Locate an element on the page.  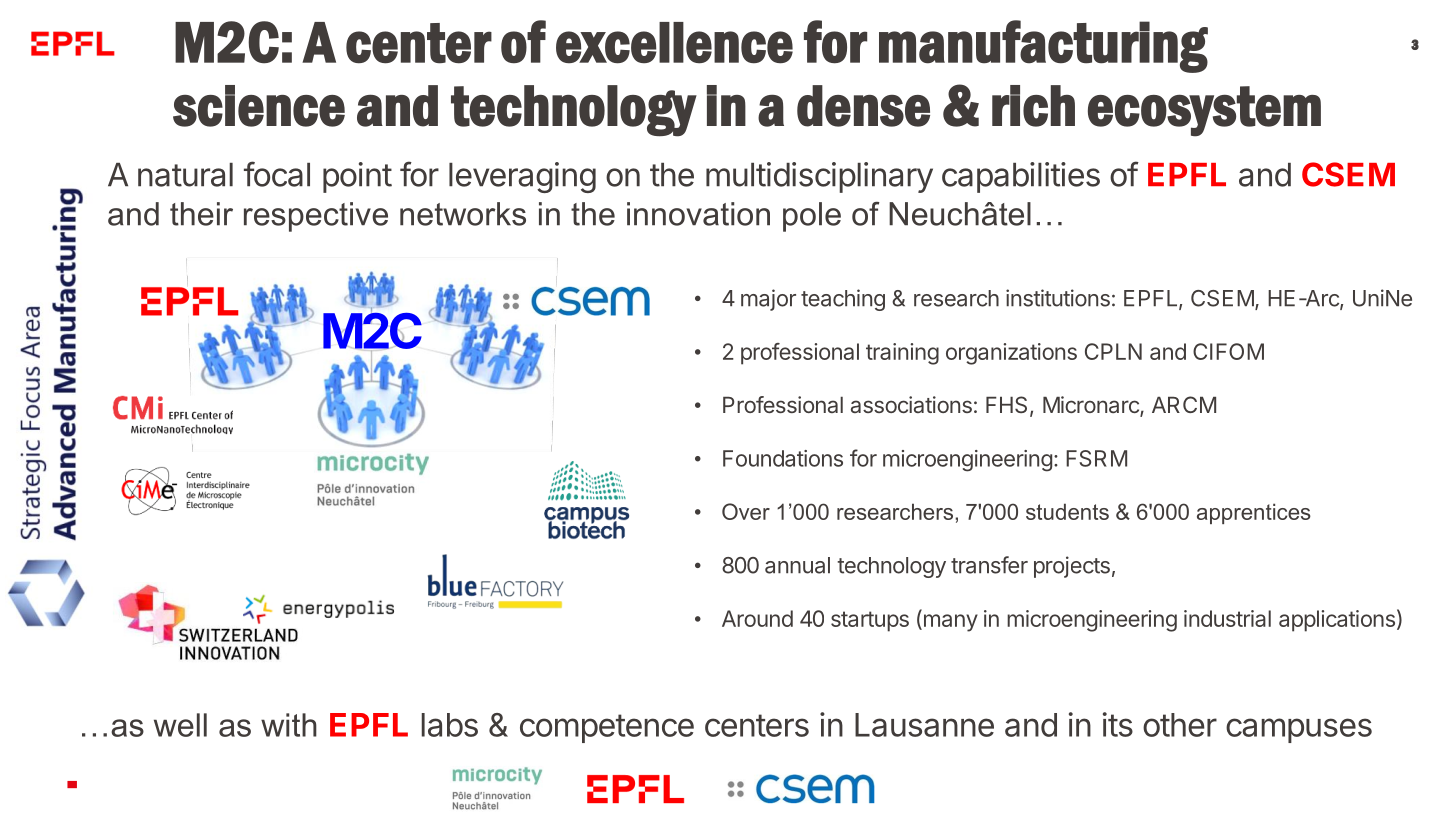
Over is located at coordinates (746, 511).
